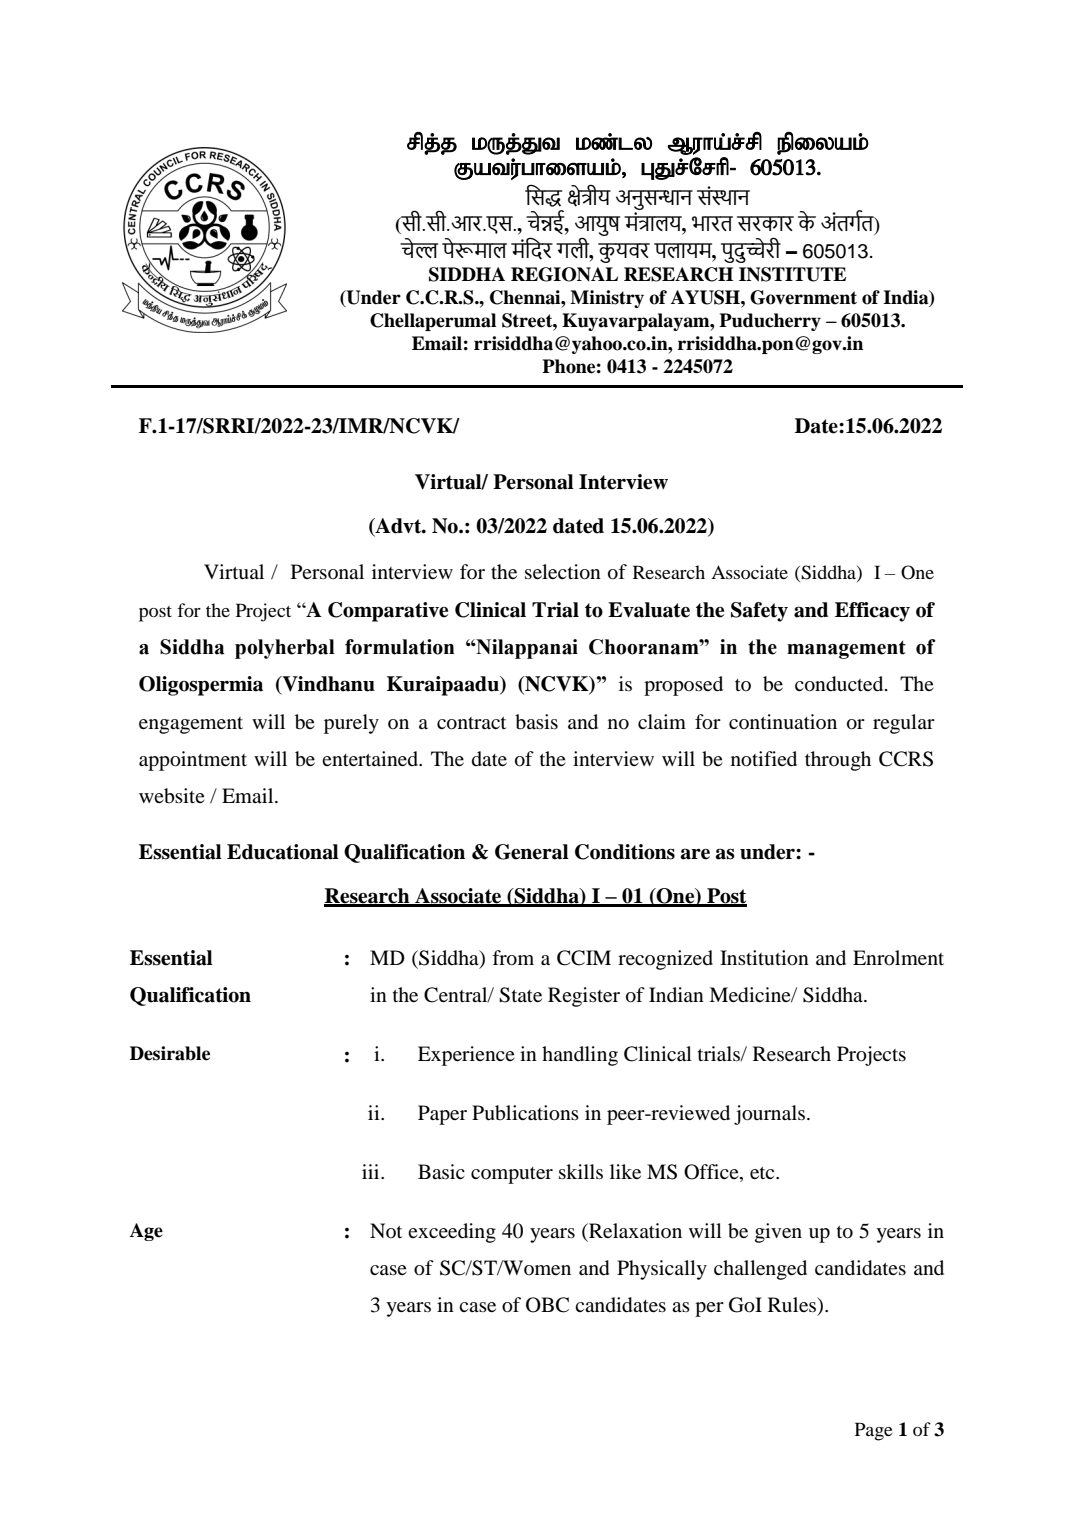 The image size is (1074, 1518). What do you see at coordinates (388, 612) in the page?
I see `Comparative` at bounding box center [388, 612].
